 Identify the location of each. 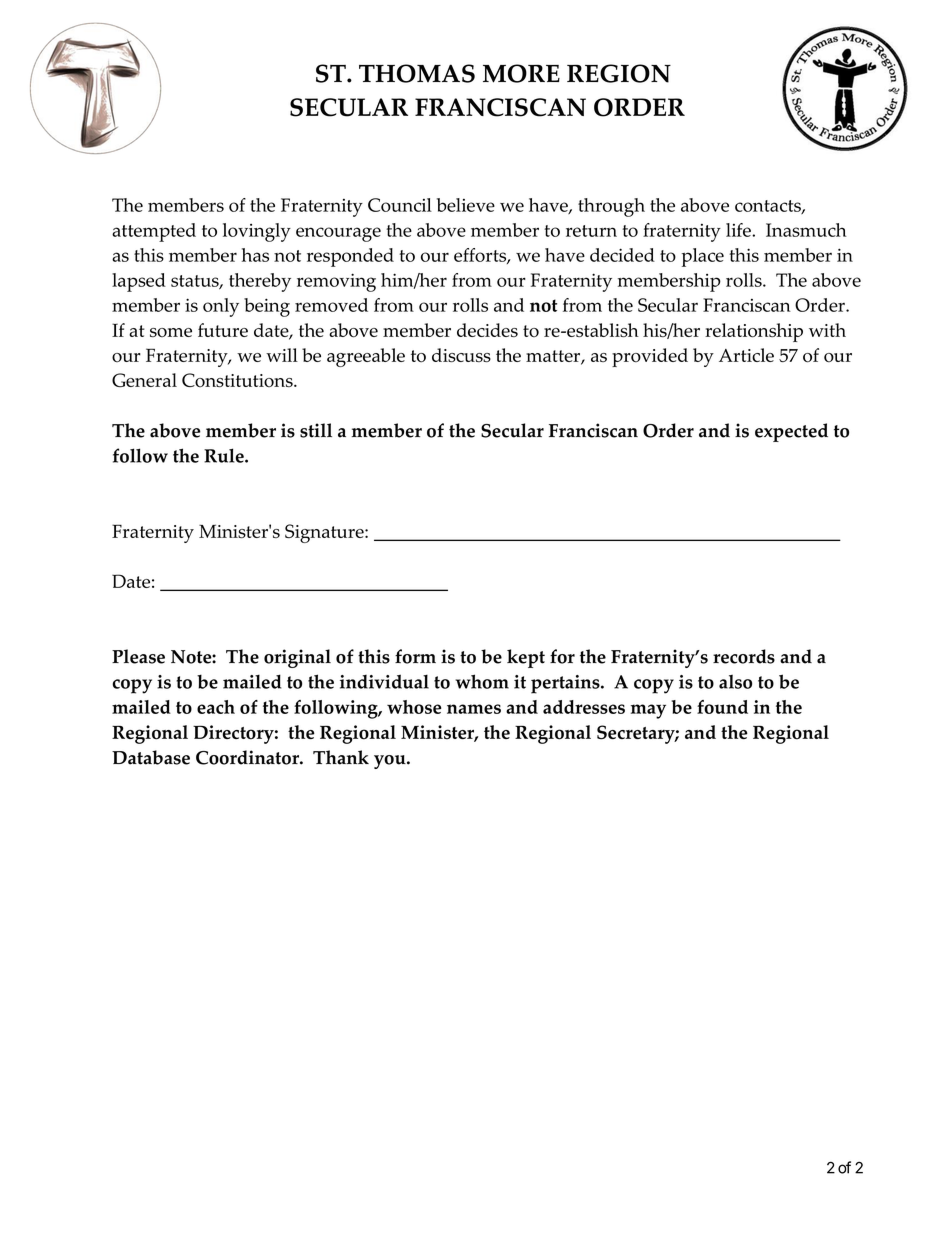
(216, 707).
